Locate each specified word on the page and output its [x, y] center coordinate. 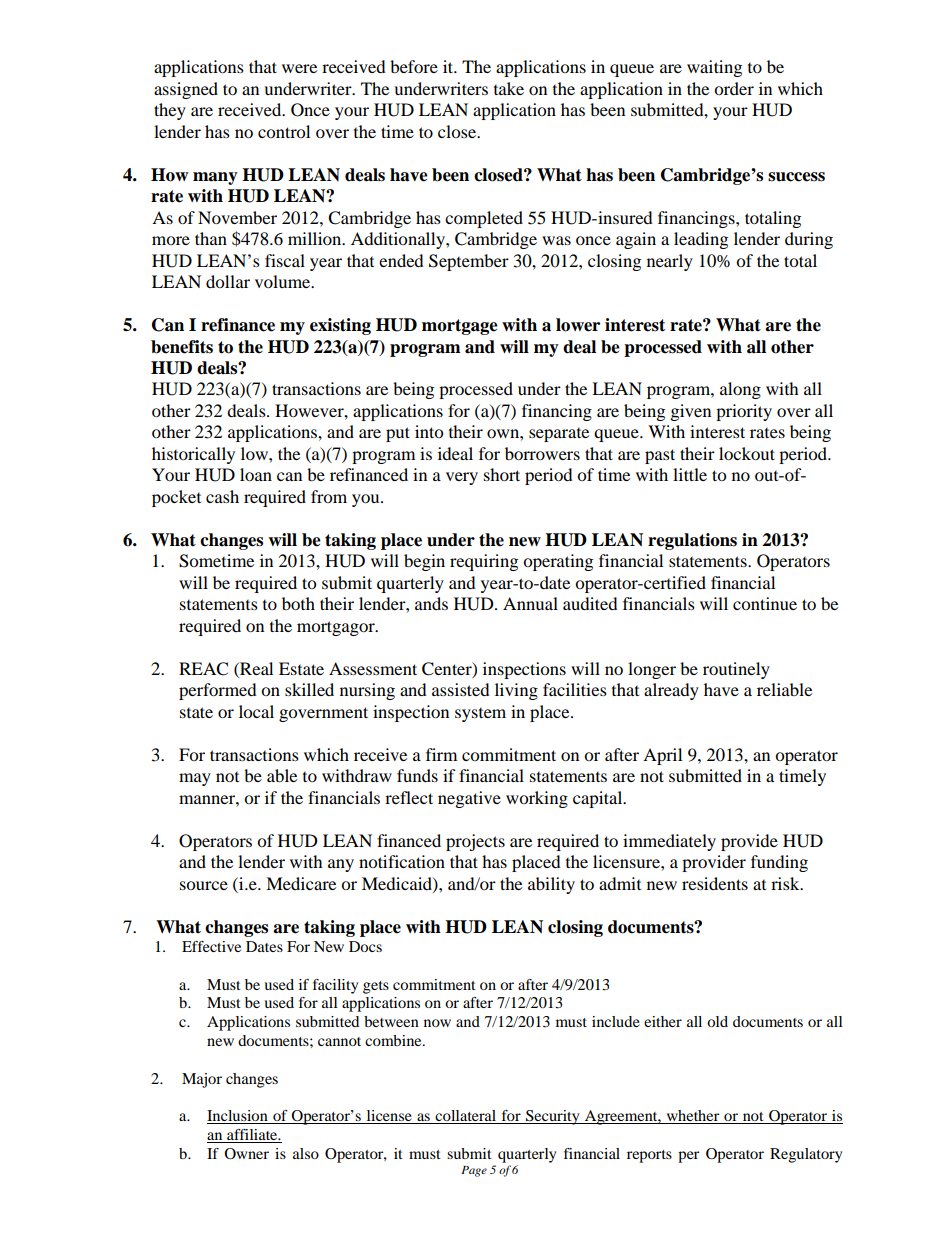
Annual [530, 603]
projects [475, 842]
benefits [182, 347]
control [284, 131]
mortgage [460, 327]
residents [715, 883]
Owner [246, 1154]
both [298, 603]
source [204, 885]
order [734, 88]
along [740, 390]
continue [765, 603]
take [509, 88]
